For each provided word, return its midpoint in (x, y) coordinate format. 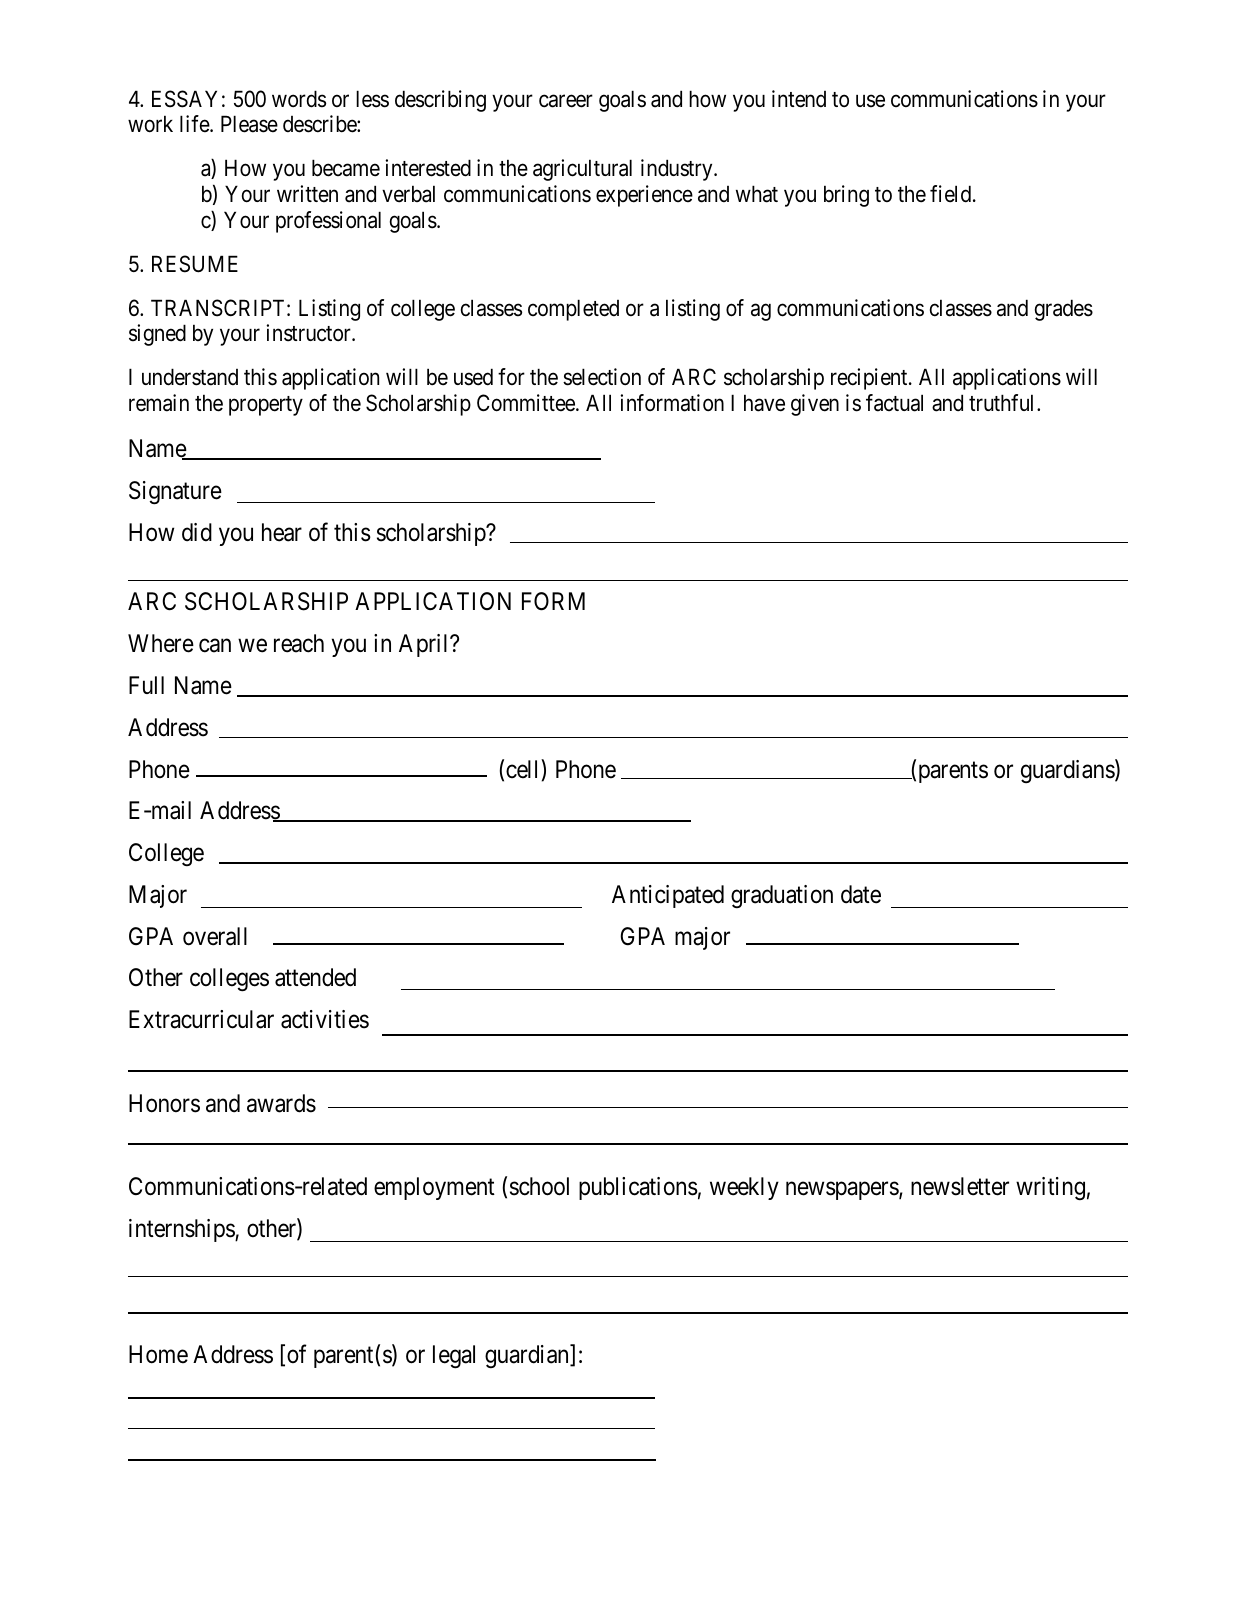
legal (454, 1357)
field (952, 194)
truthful (1003, 402)
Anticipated (668, 896)
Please (249, 124)
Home (158, 1354)
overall (215, 936)
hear (282, 532)
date (861, 894)
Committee (527, 403)
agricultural (582, 170)
